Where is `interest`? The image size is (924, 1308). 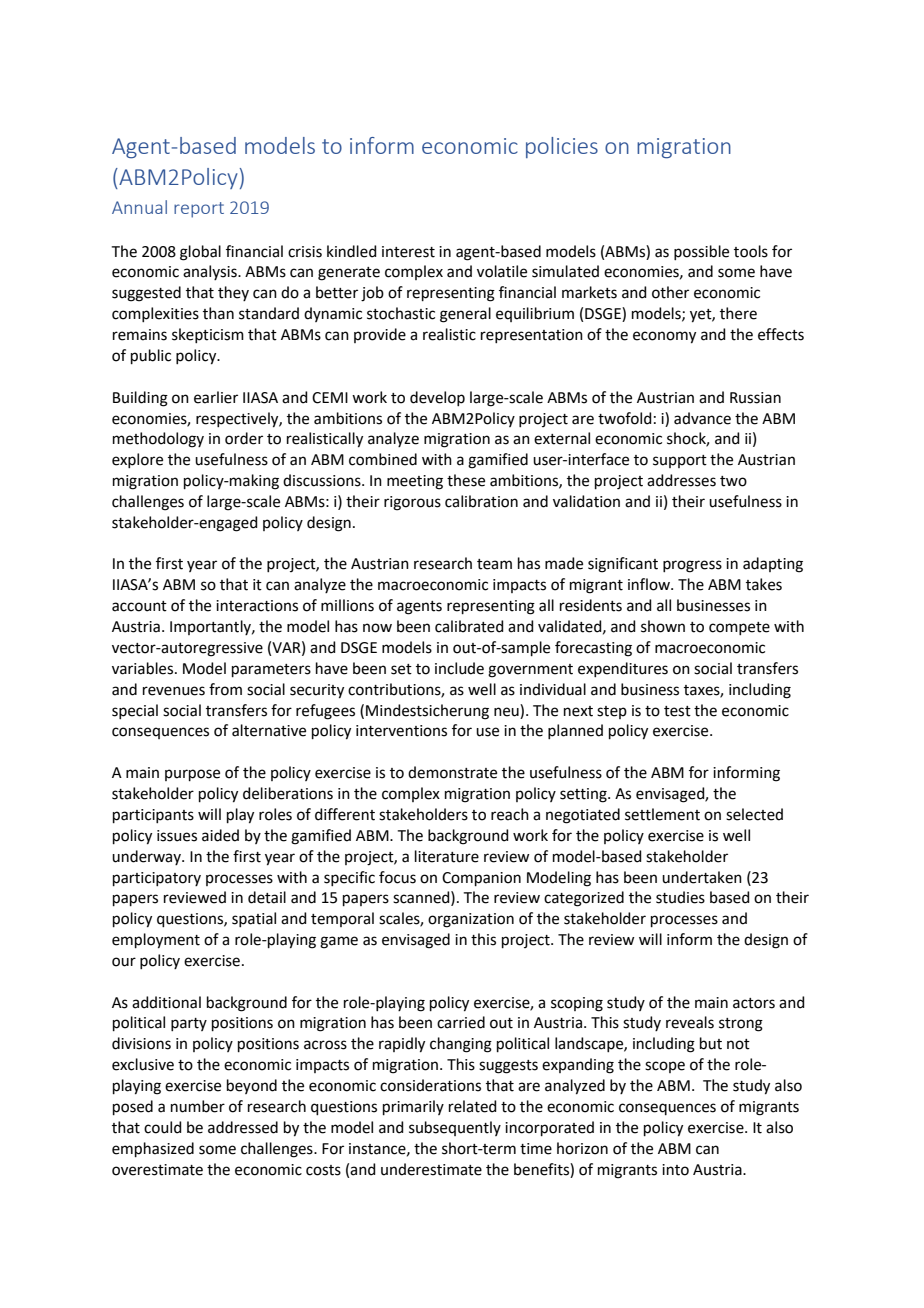
interest is located at coordinates (408, 252).
